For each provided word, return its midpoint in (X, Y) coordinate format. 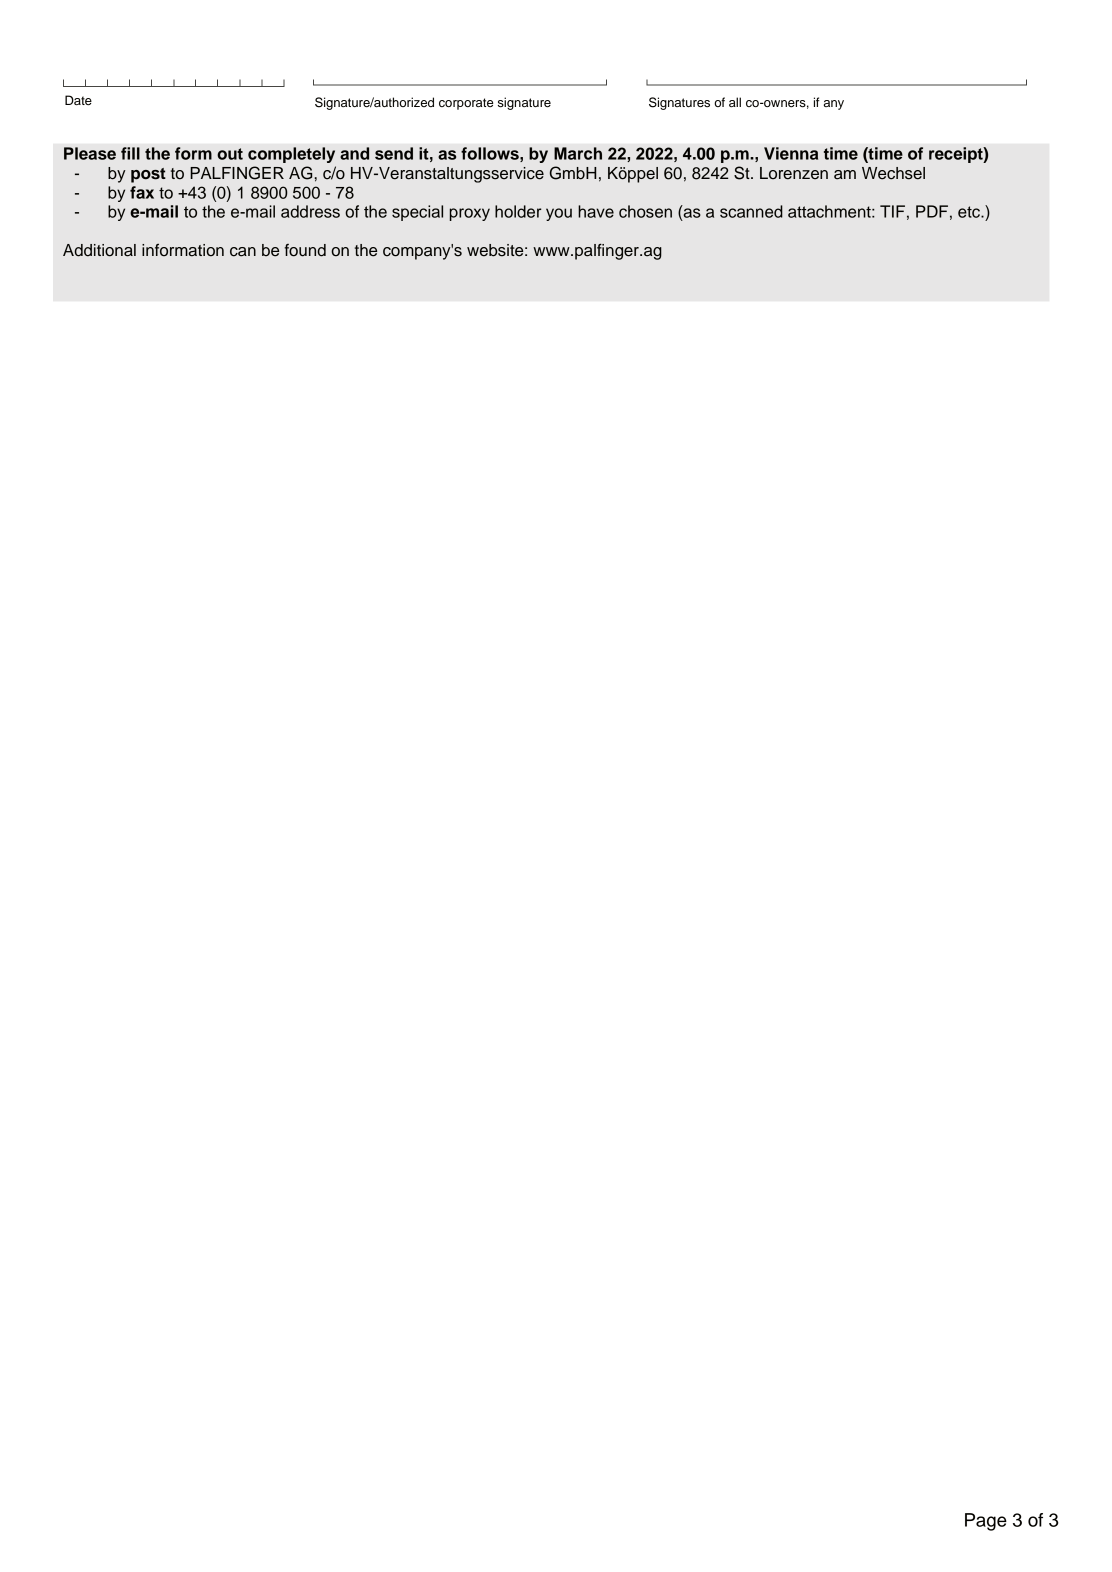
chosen (645, 211)
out (230, 154)
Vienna (791, 153)
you (559, 214)
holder (518, 211)
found (305, 250)
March (578, 153)
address (310, 211)
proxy (470, 214)
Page (986, 1522)
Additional (99, 250)
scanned (751, 211)
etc (970, 212)
